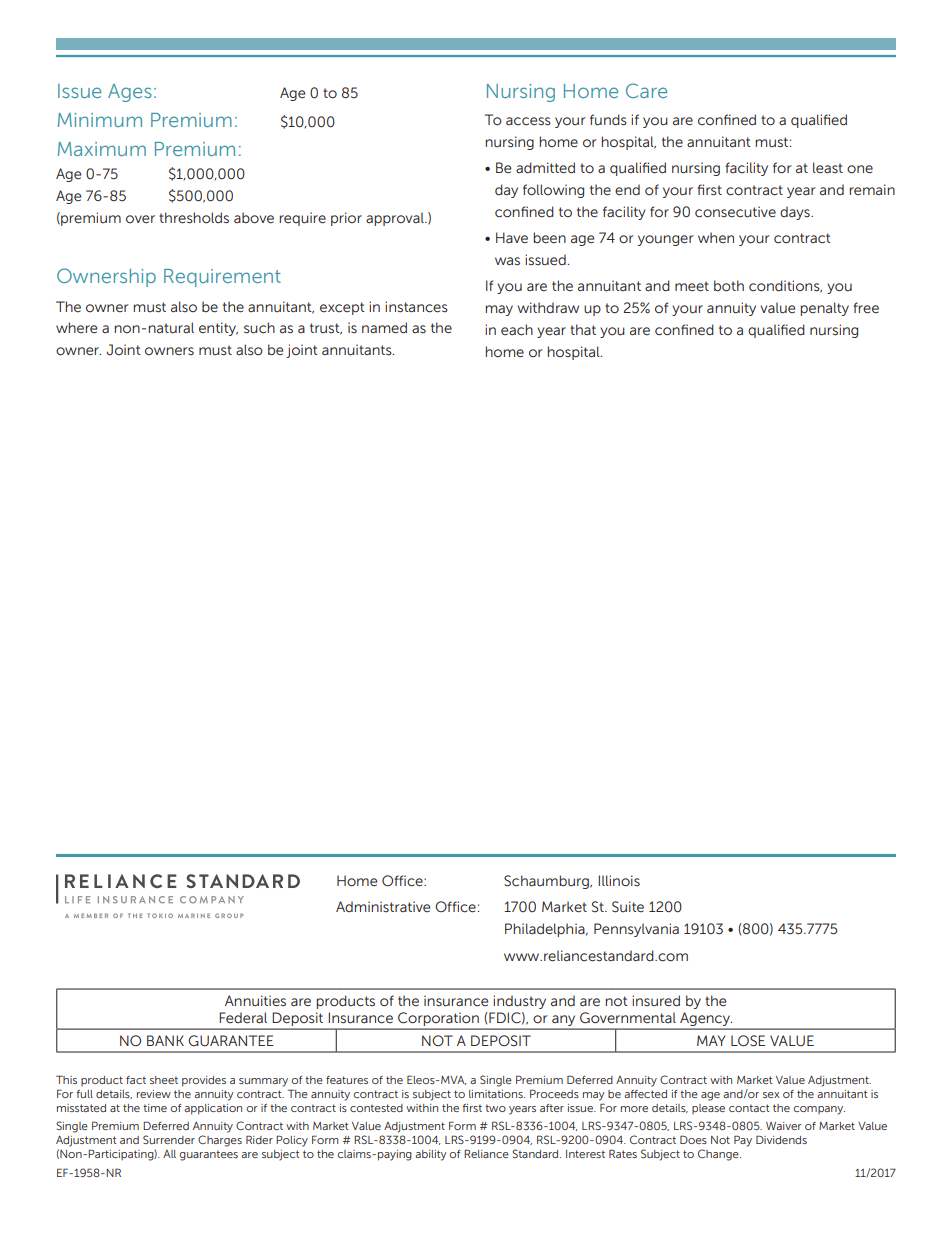 The image size is (952, 1233). What do you see at coordinates (218, 329) in the image?
I see `entity` at bounding box center [218, 329].
